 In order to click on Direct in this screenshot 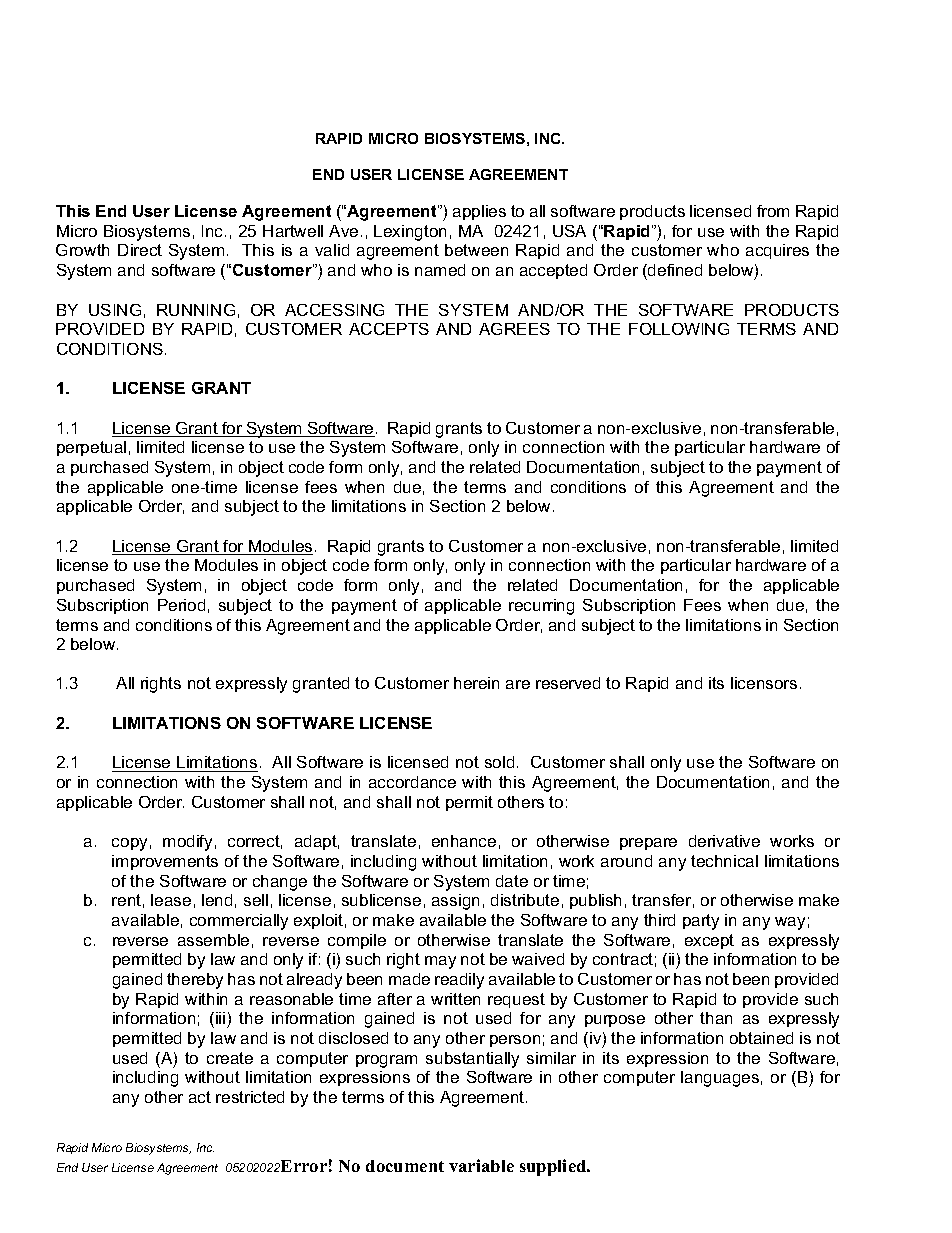, I will do `click(140, 250)`.
